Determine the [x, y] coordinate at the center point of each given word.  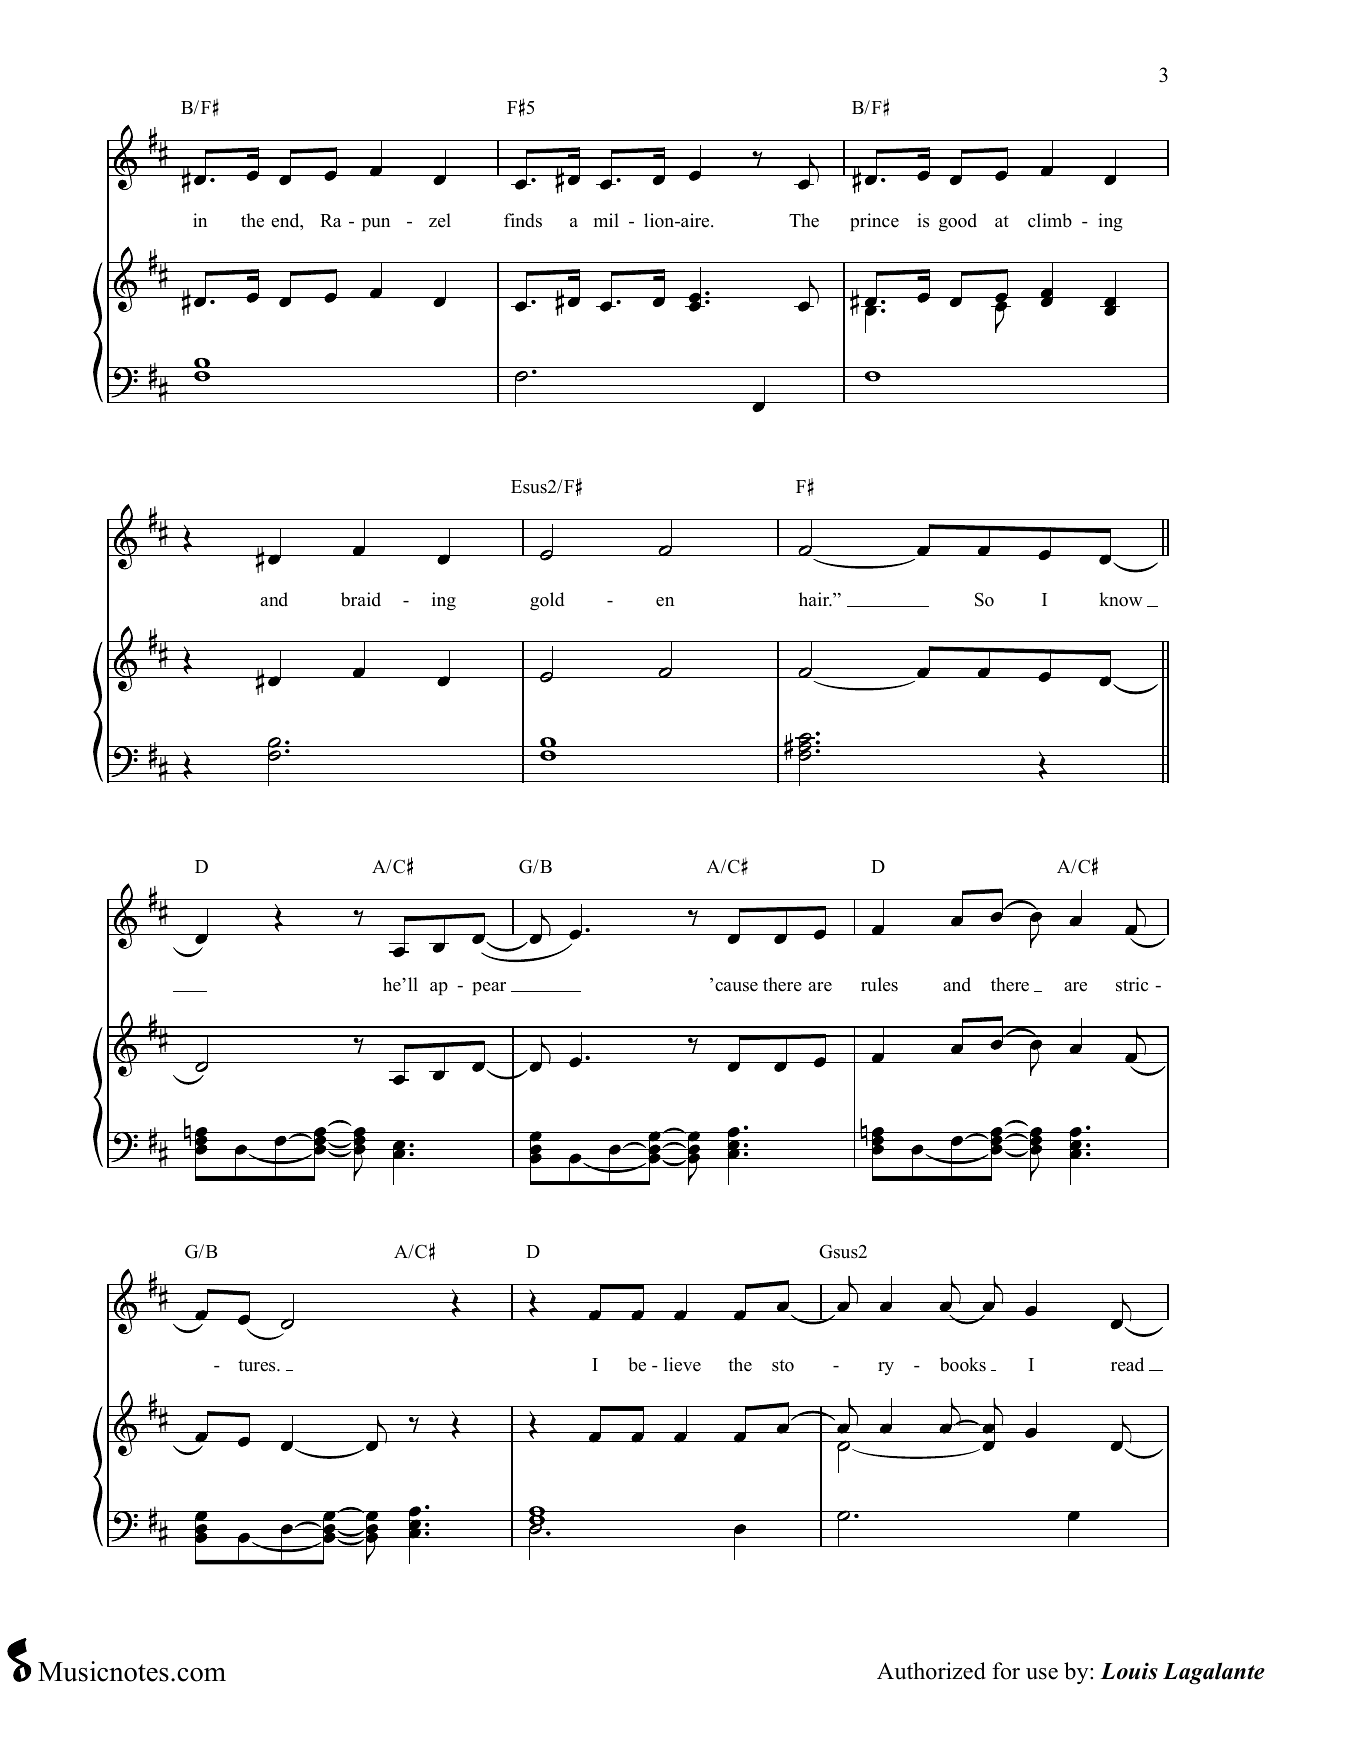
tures [258, 1365]
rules [879, 984]
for [1006, 1671]
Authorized [931, 1671]
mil [606, 220]
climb [1050, 220]
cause [736, 987]
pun [376, 224]
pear [489, 988]
